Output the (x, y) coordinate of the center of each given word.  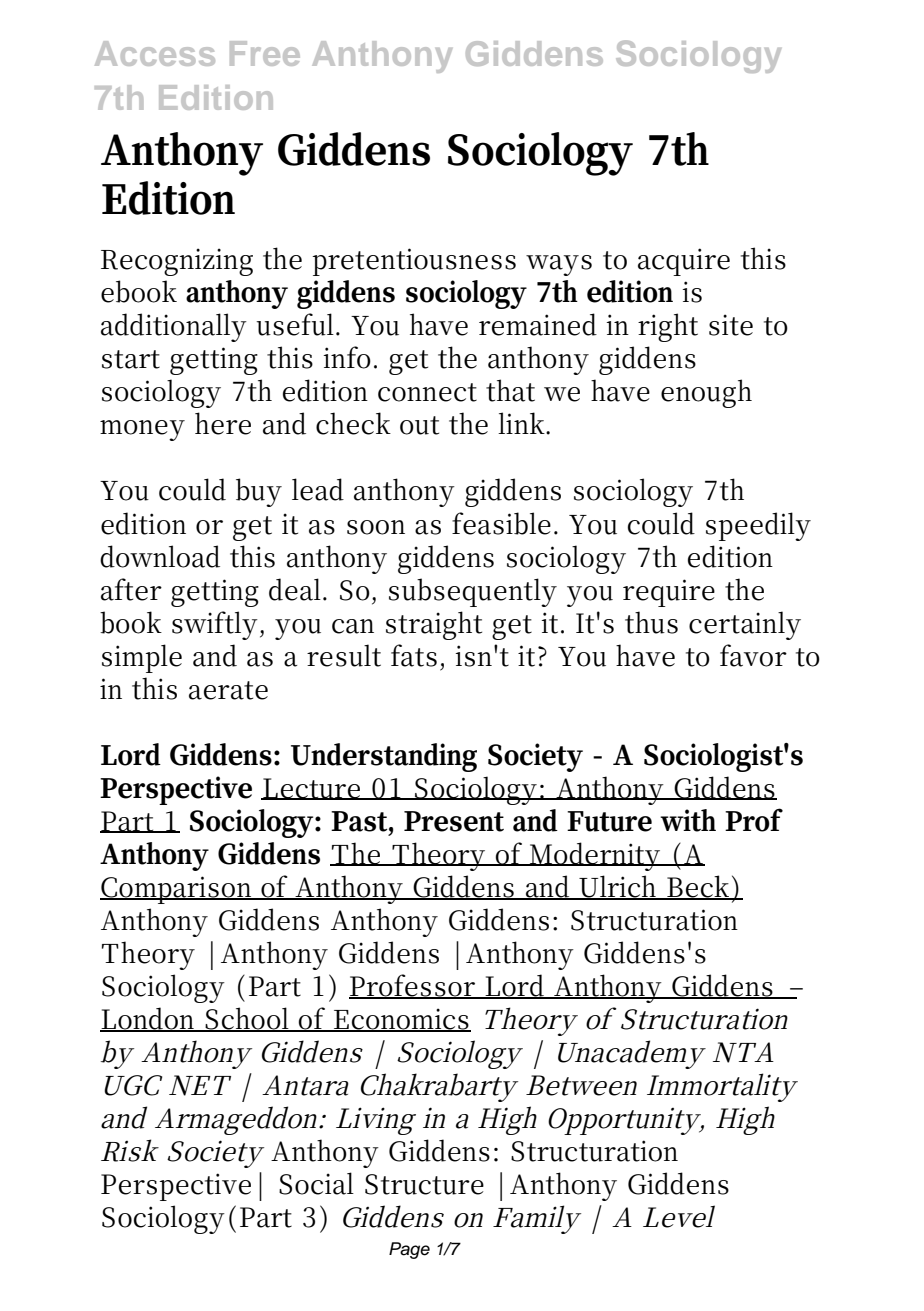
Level (679, 1216)
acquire (684, 262)
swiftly (215, 625)
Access (155, 53)
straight (434, 625)
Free (265, 53)
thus (651, 622)
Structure (424, 1184)
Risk (130, 1150)
